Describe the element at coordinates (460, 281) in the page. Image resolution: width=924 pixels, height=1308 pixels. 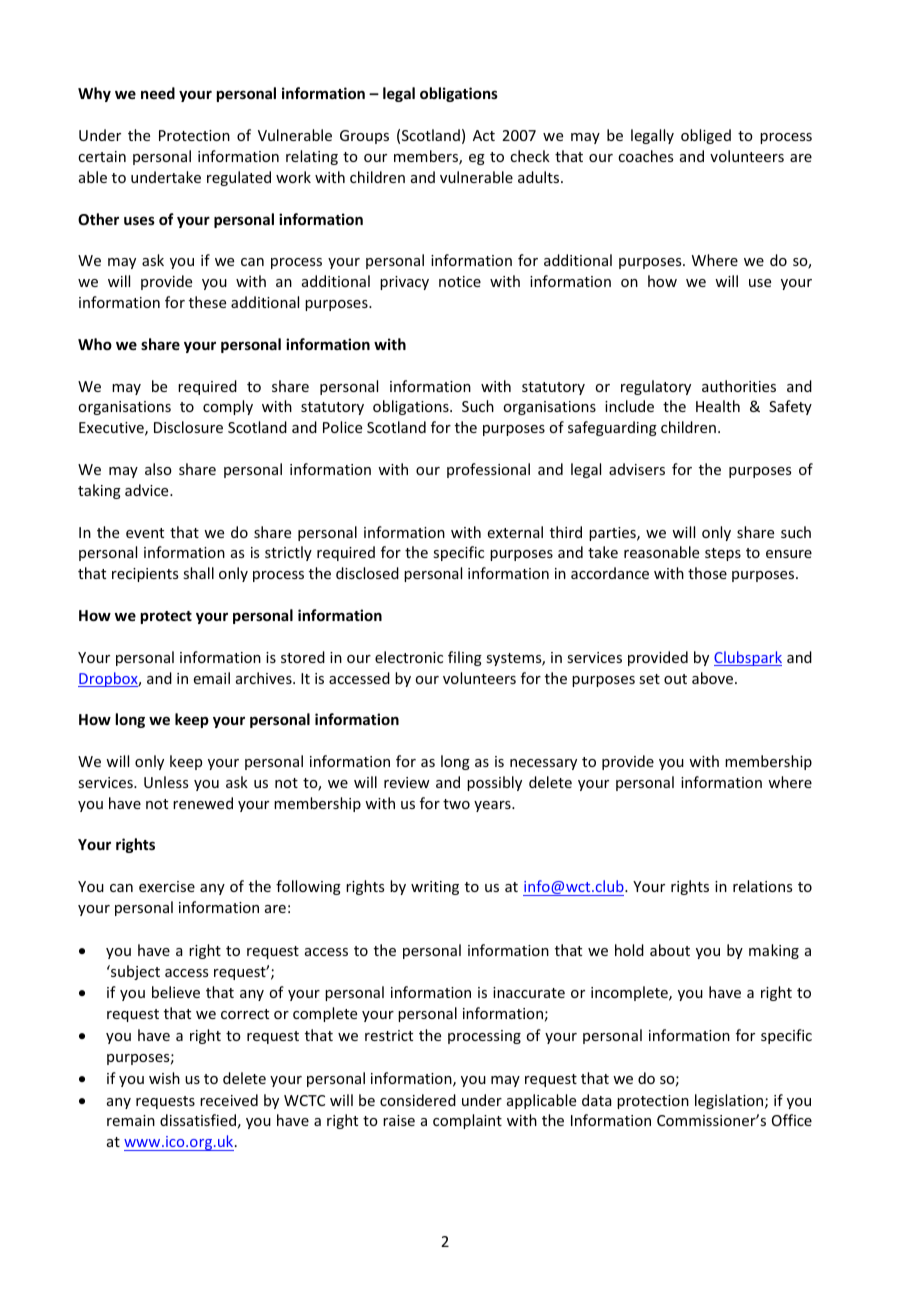
I see `notice` at that location.
